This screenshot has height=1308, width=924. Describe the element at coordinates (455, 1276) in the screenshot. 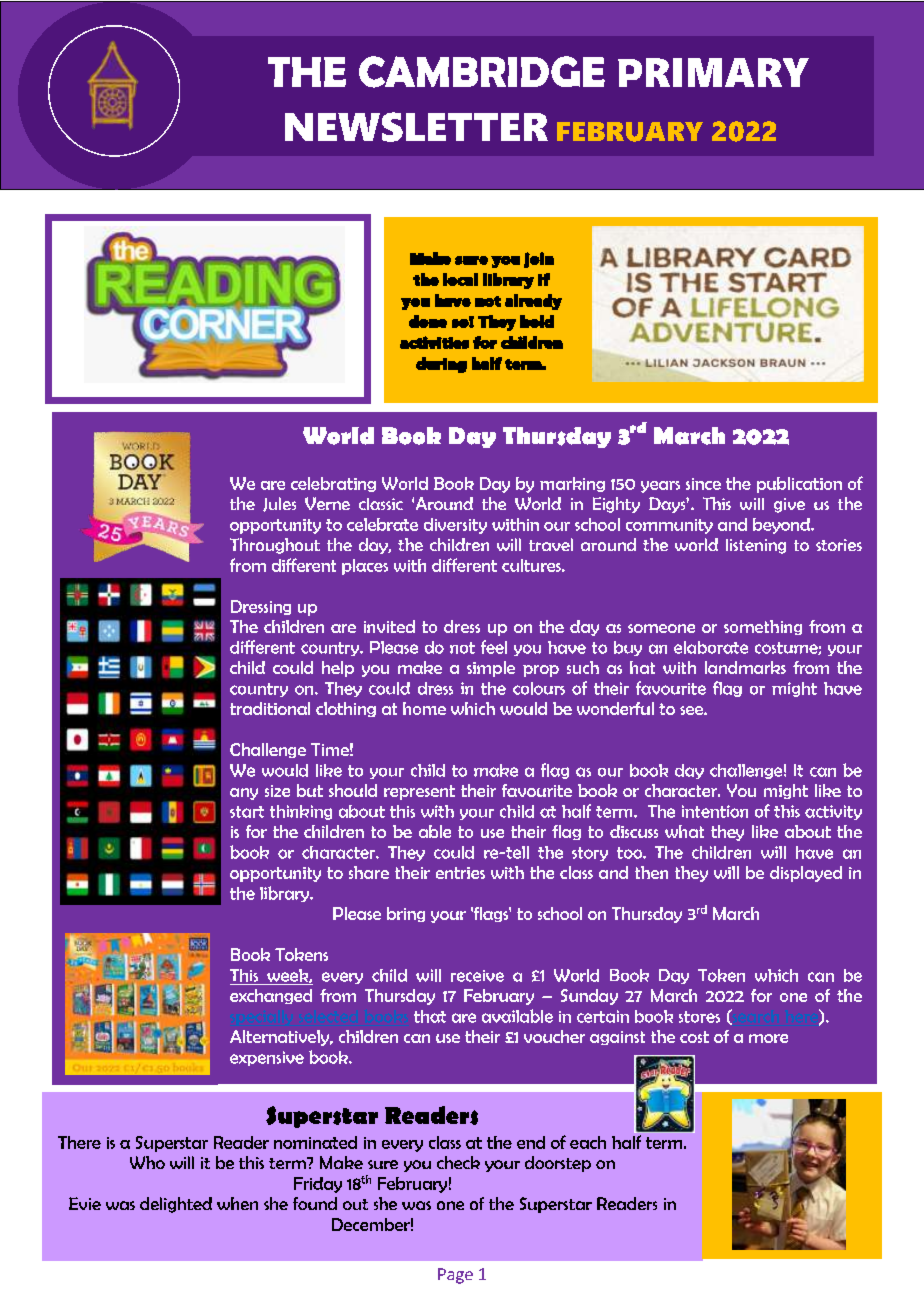

I see `Page` at that location.
